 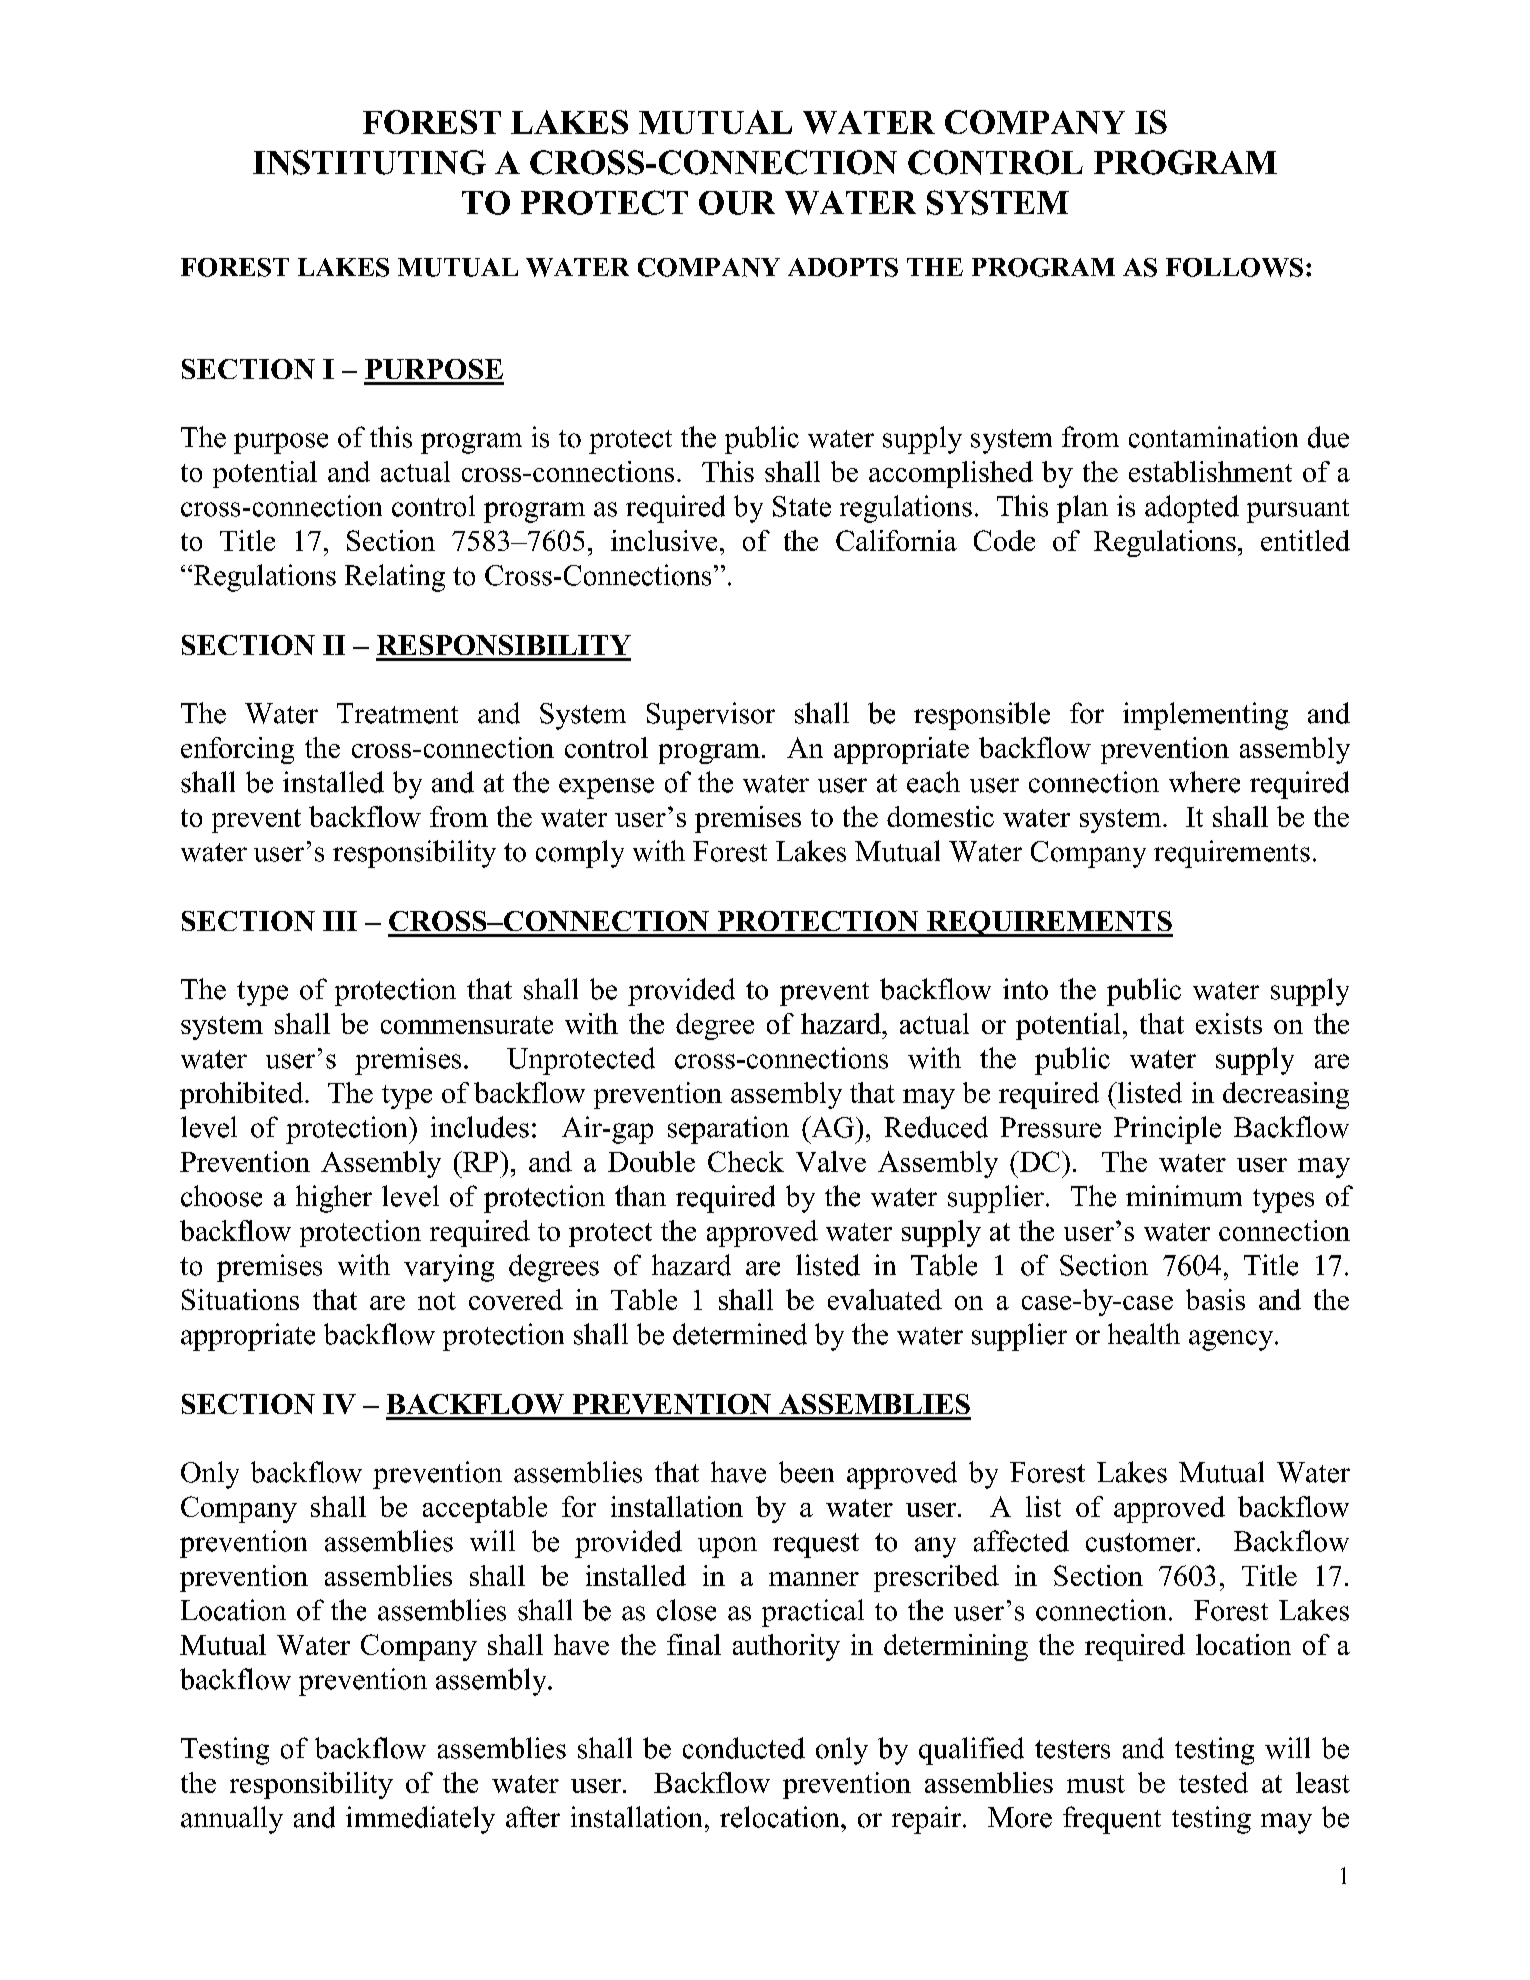 I want to click on exists, so click(x=1229, y=1023).
